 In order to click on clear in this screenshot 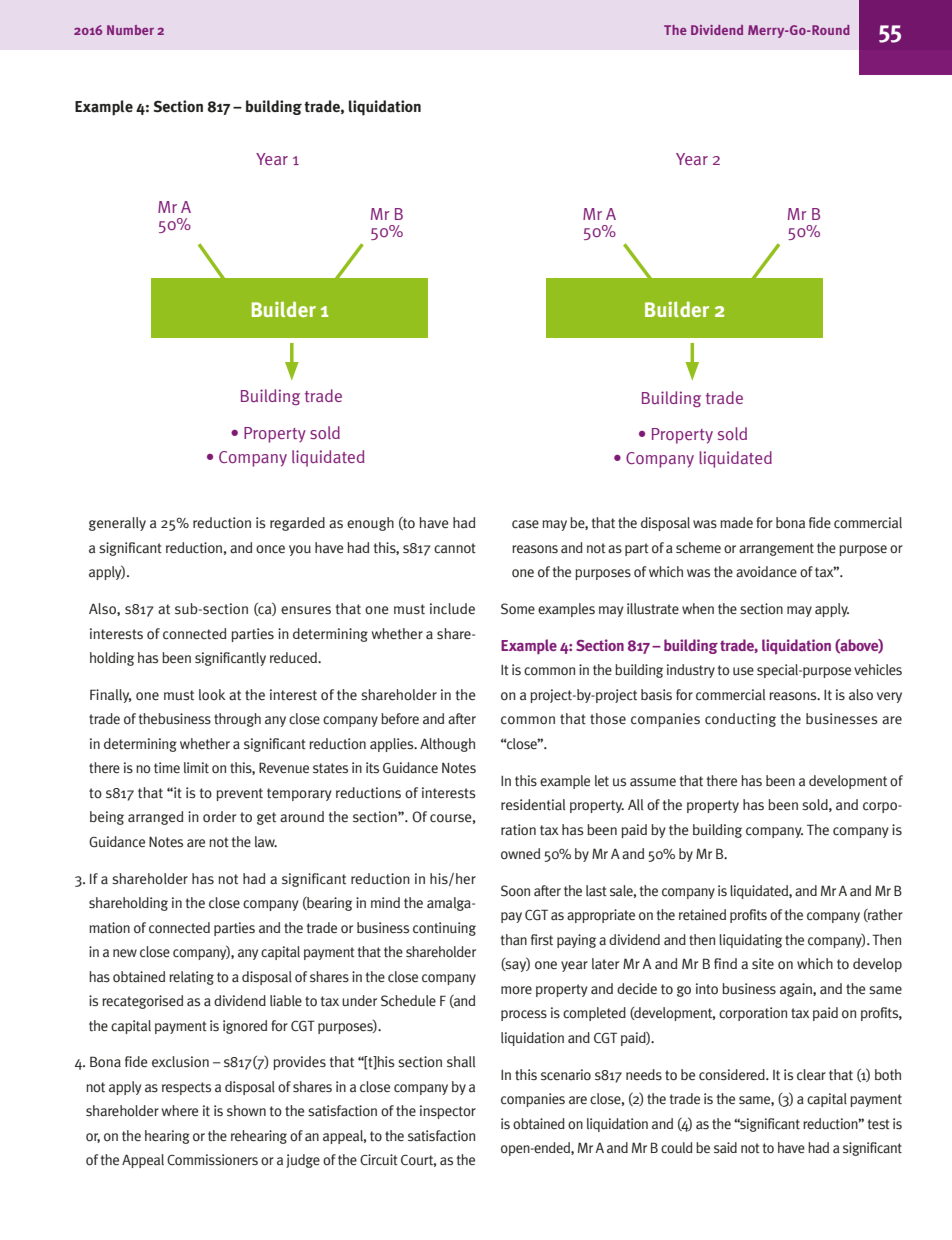, I will do `click(811, 1075)`.
